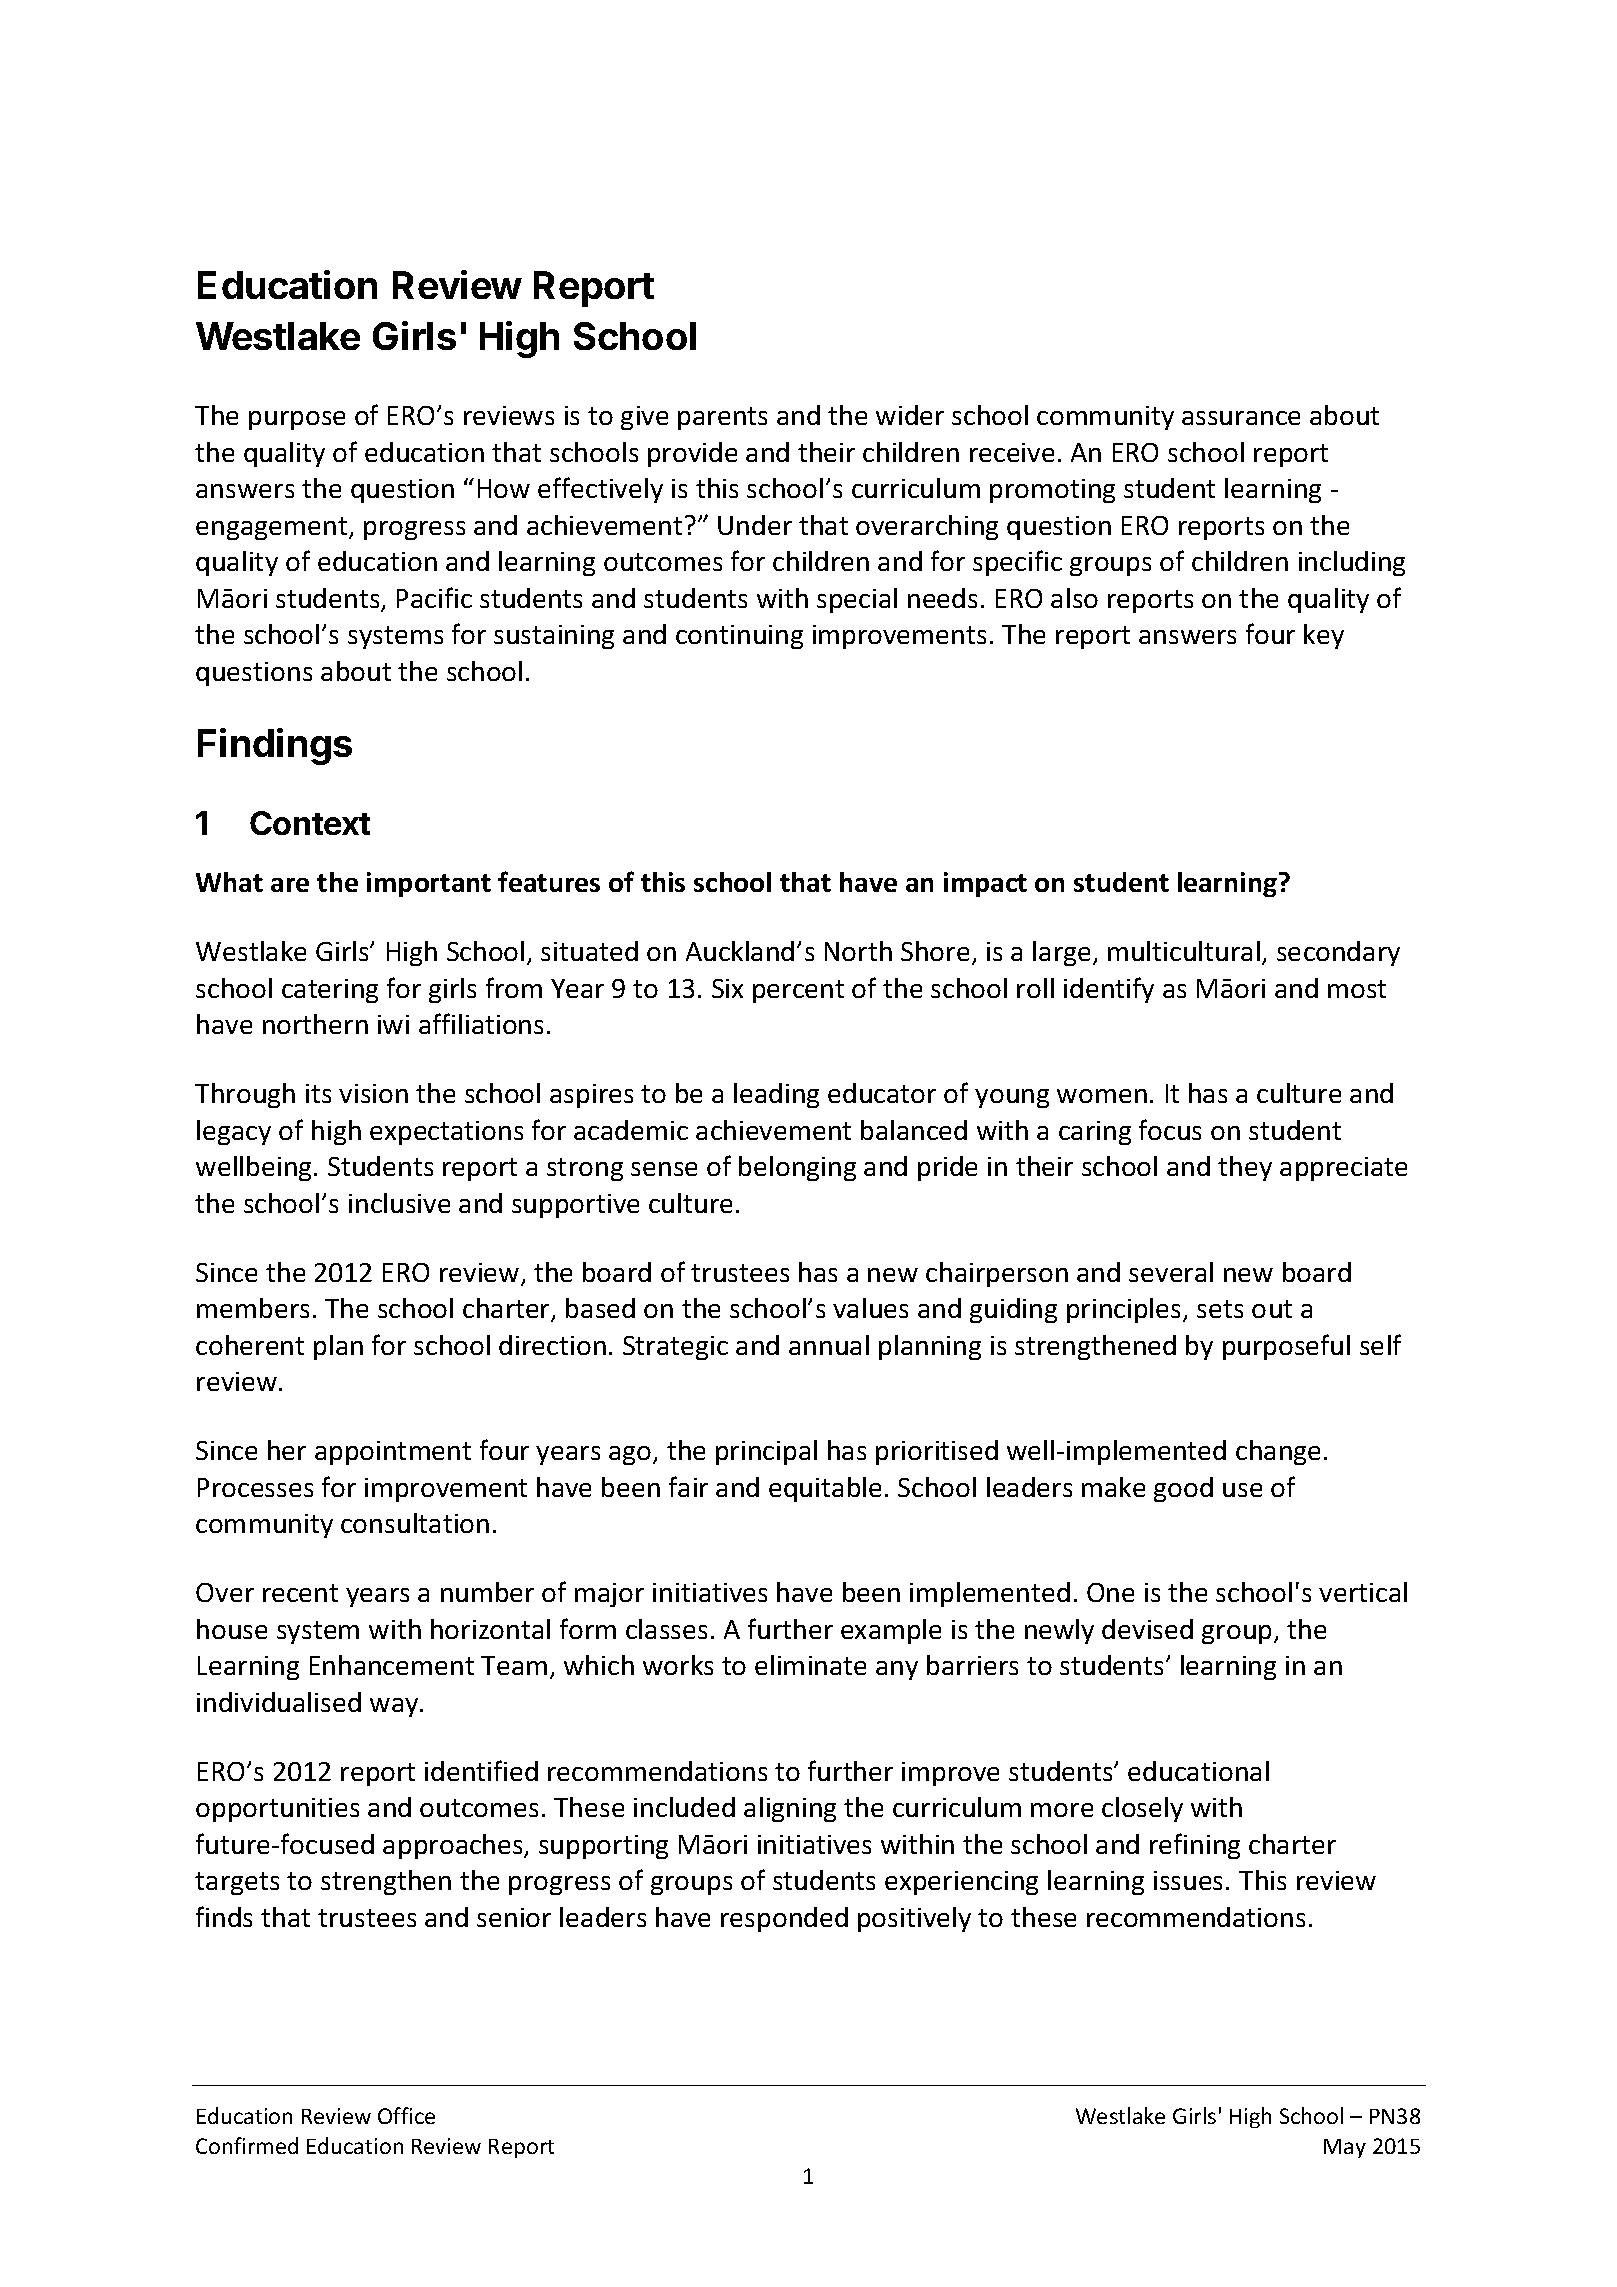 This screenshot has width=1617, height=2287. Describe the element at coordinates (1278, 1452) in the screenshot. I see `change` at that location.
